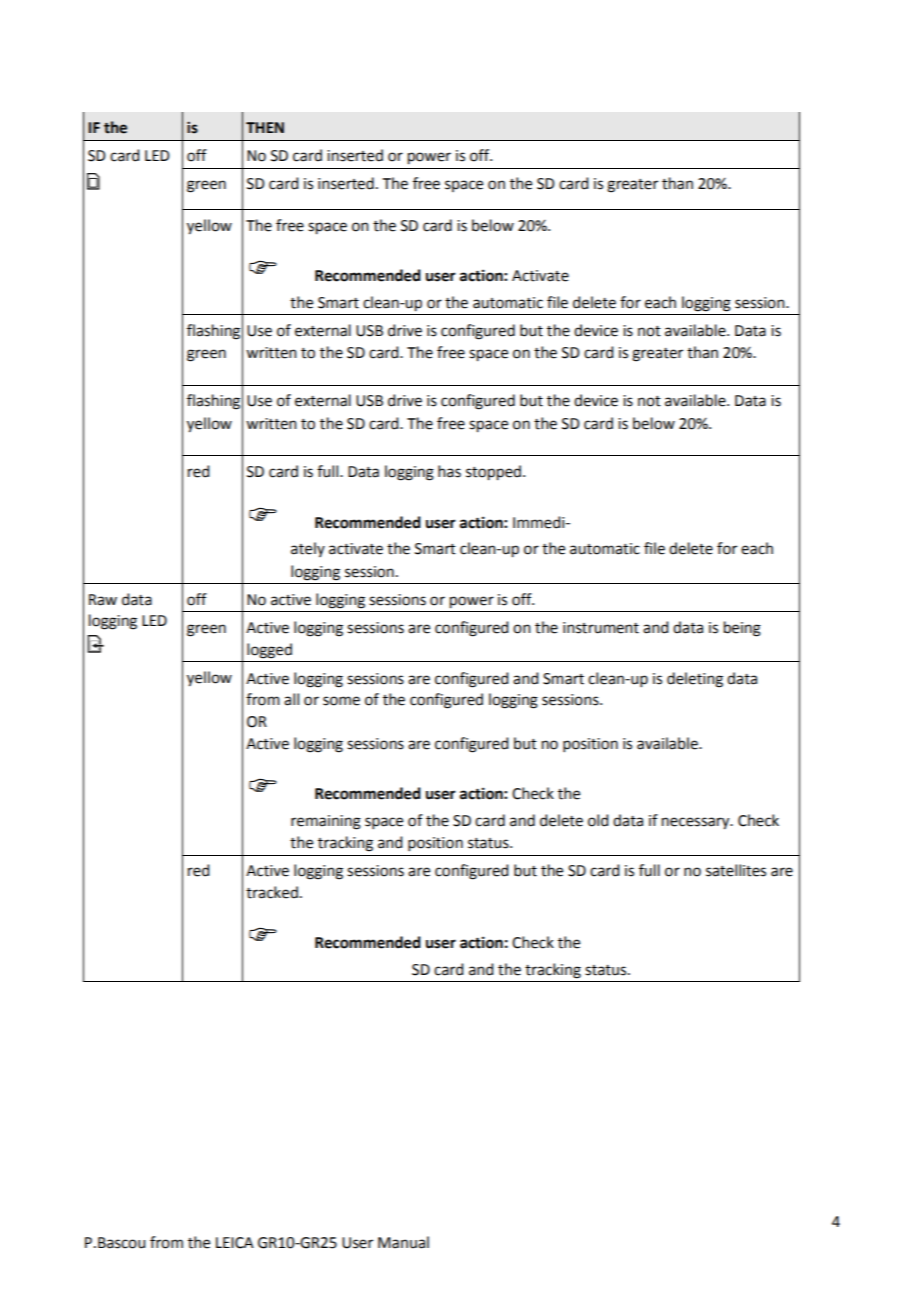 The image size is (924, 1308). I want to click on stopped, so click(493, 473).
